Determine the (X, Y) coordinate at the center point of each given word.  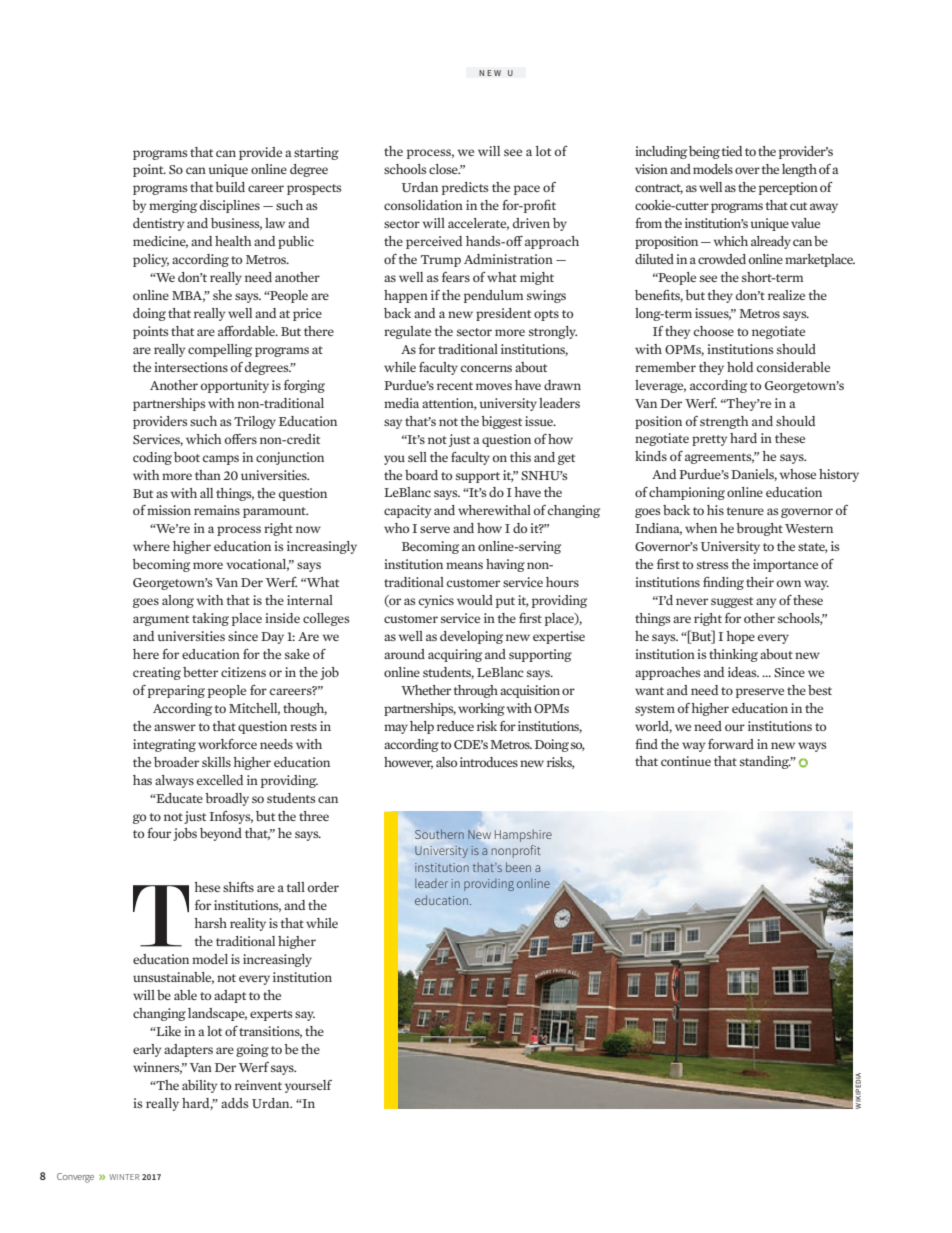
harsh (211, 923)
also (446, 762)
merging (173, 206)
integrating (164, 745)
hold (740, 367)
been (518, 867)
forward (731, 744)
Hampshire (523, 835)
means (464, 565)
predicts (465, 188)
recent (455, 386)
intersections (191, 367)
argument (161, 620)
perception (788, 188)
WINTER (124, 1177)
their (760, 582)
